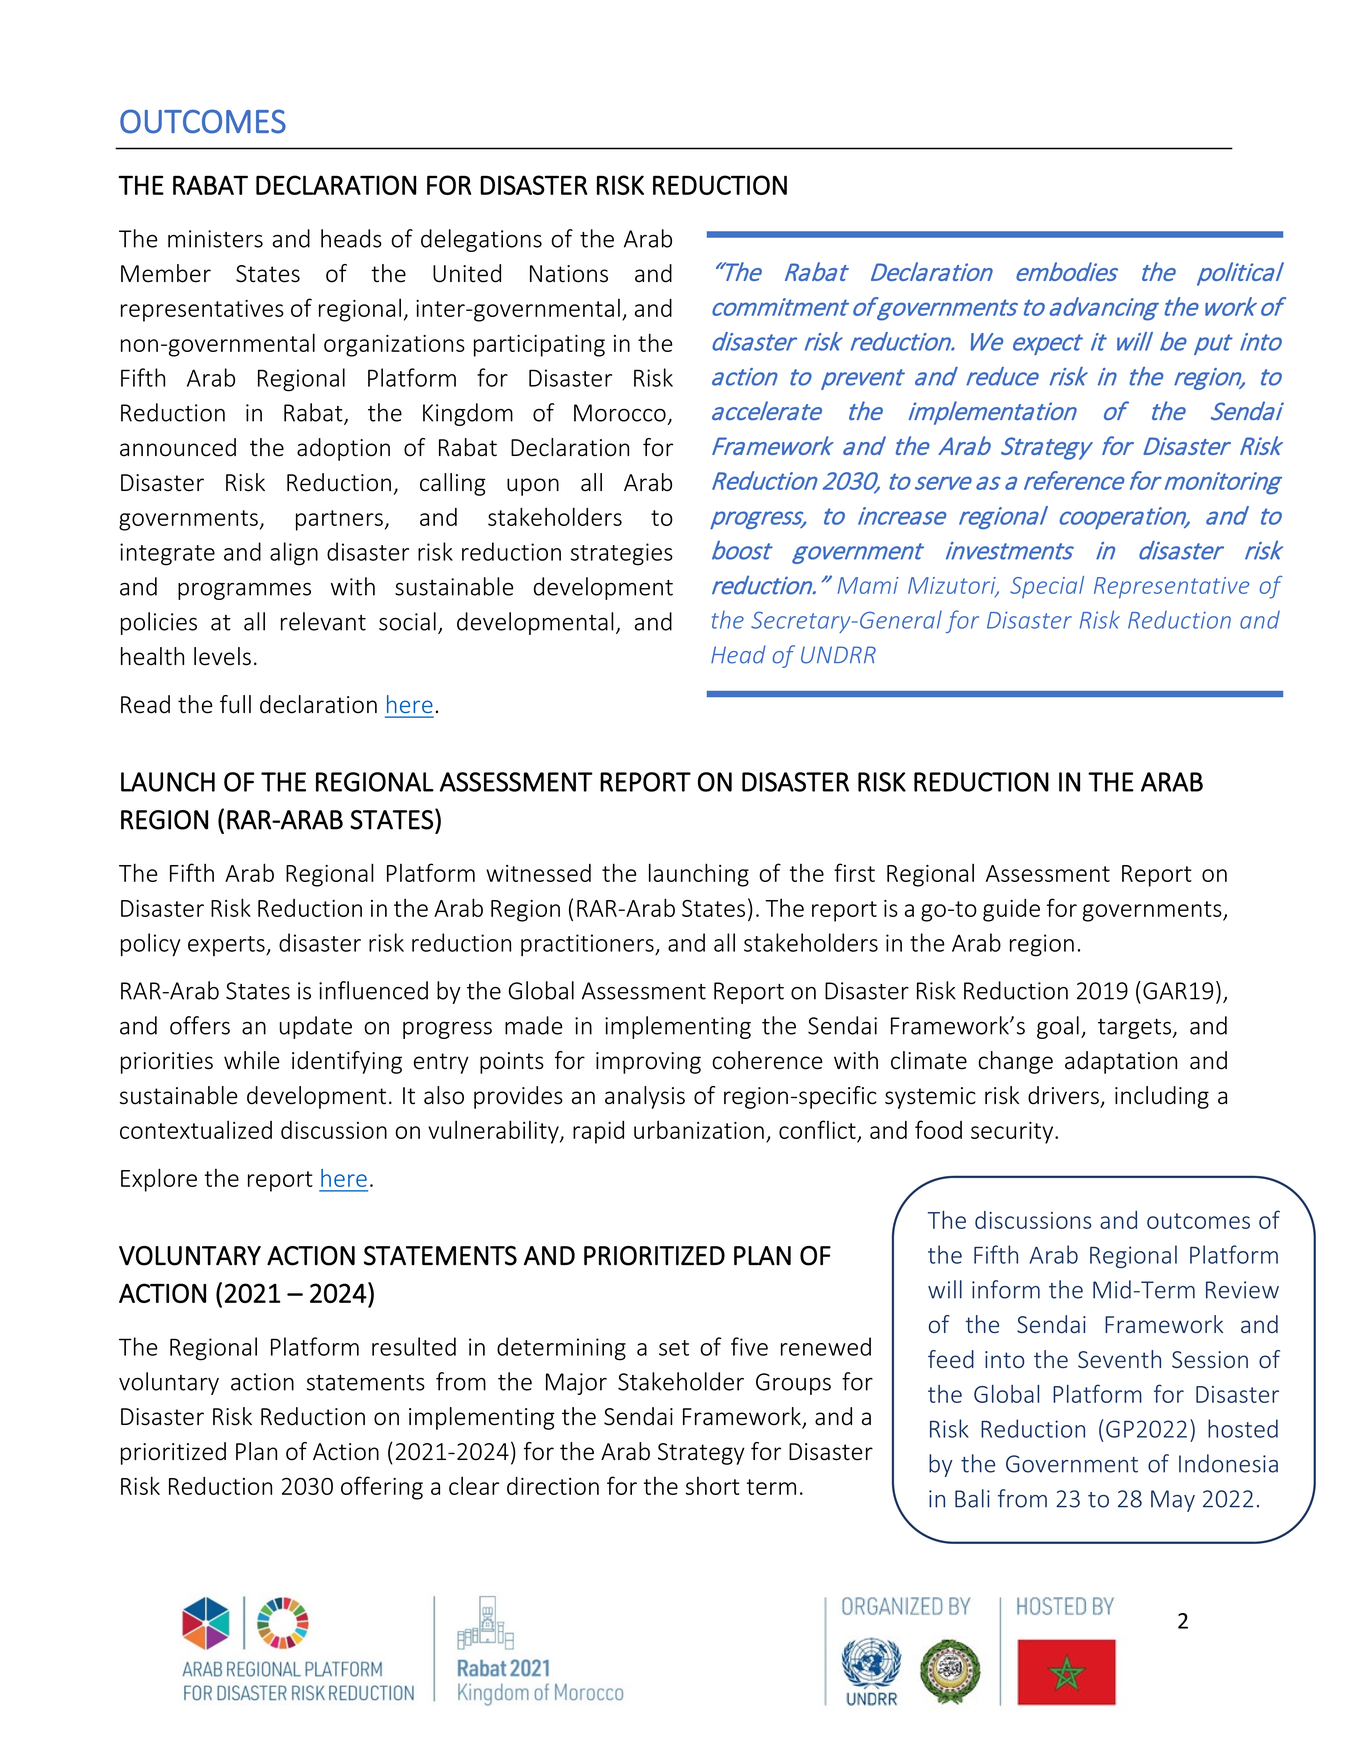  I want to click on short, so click(713, 1486).
